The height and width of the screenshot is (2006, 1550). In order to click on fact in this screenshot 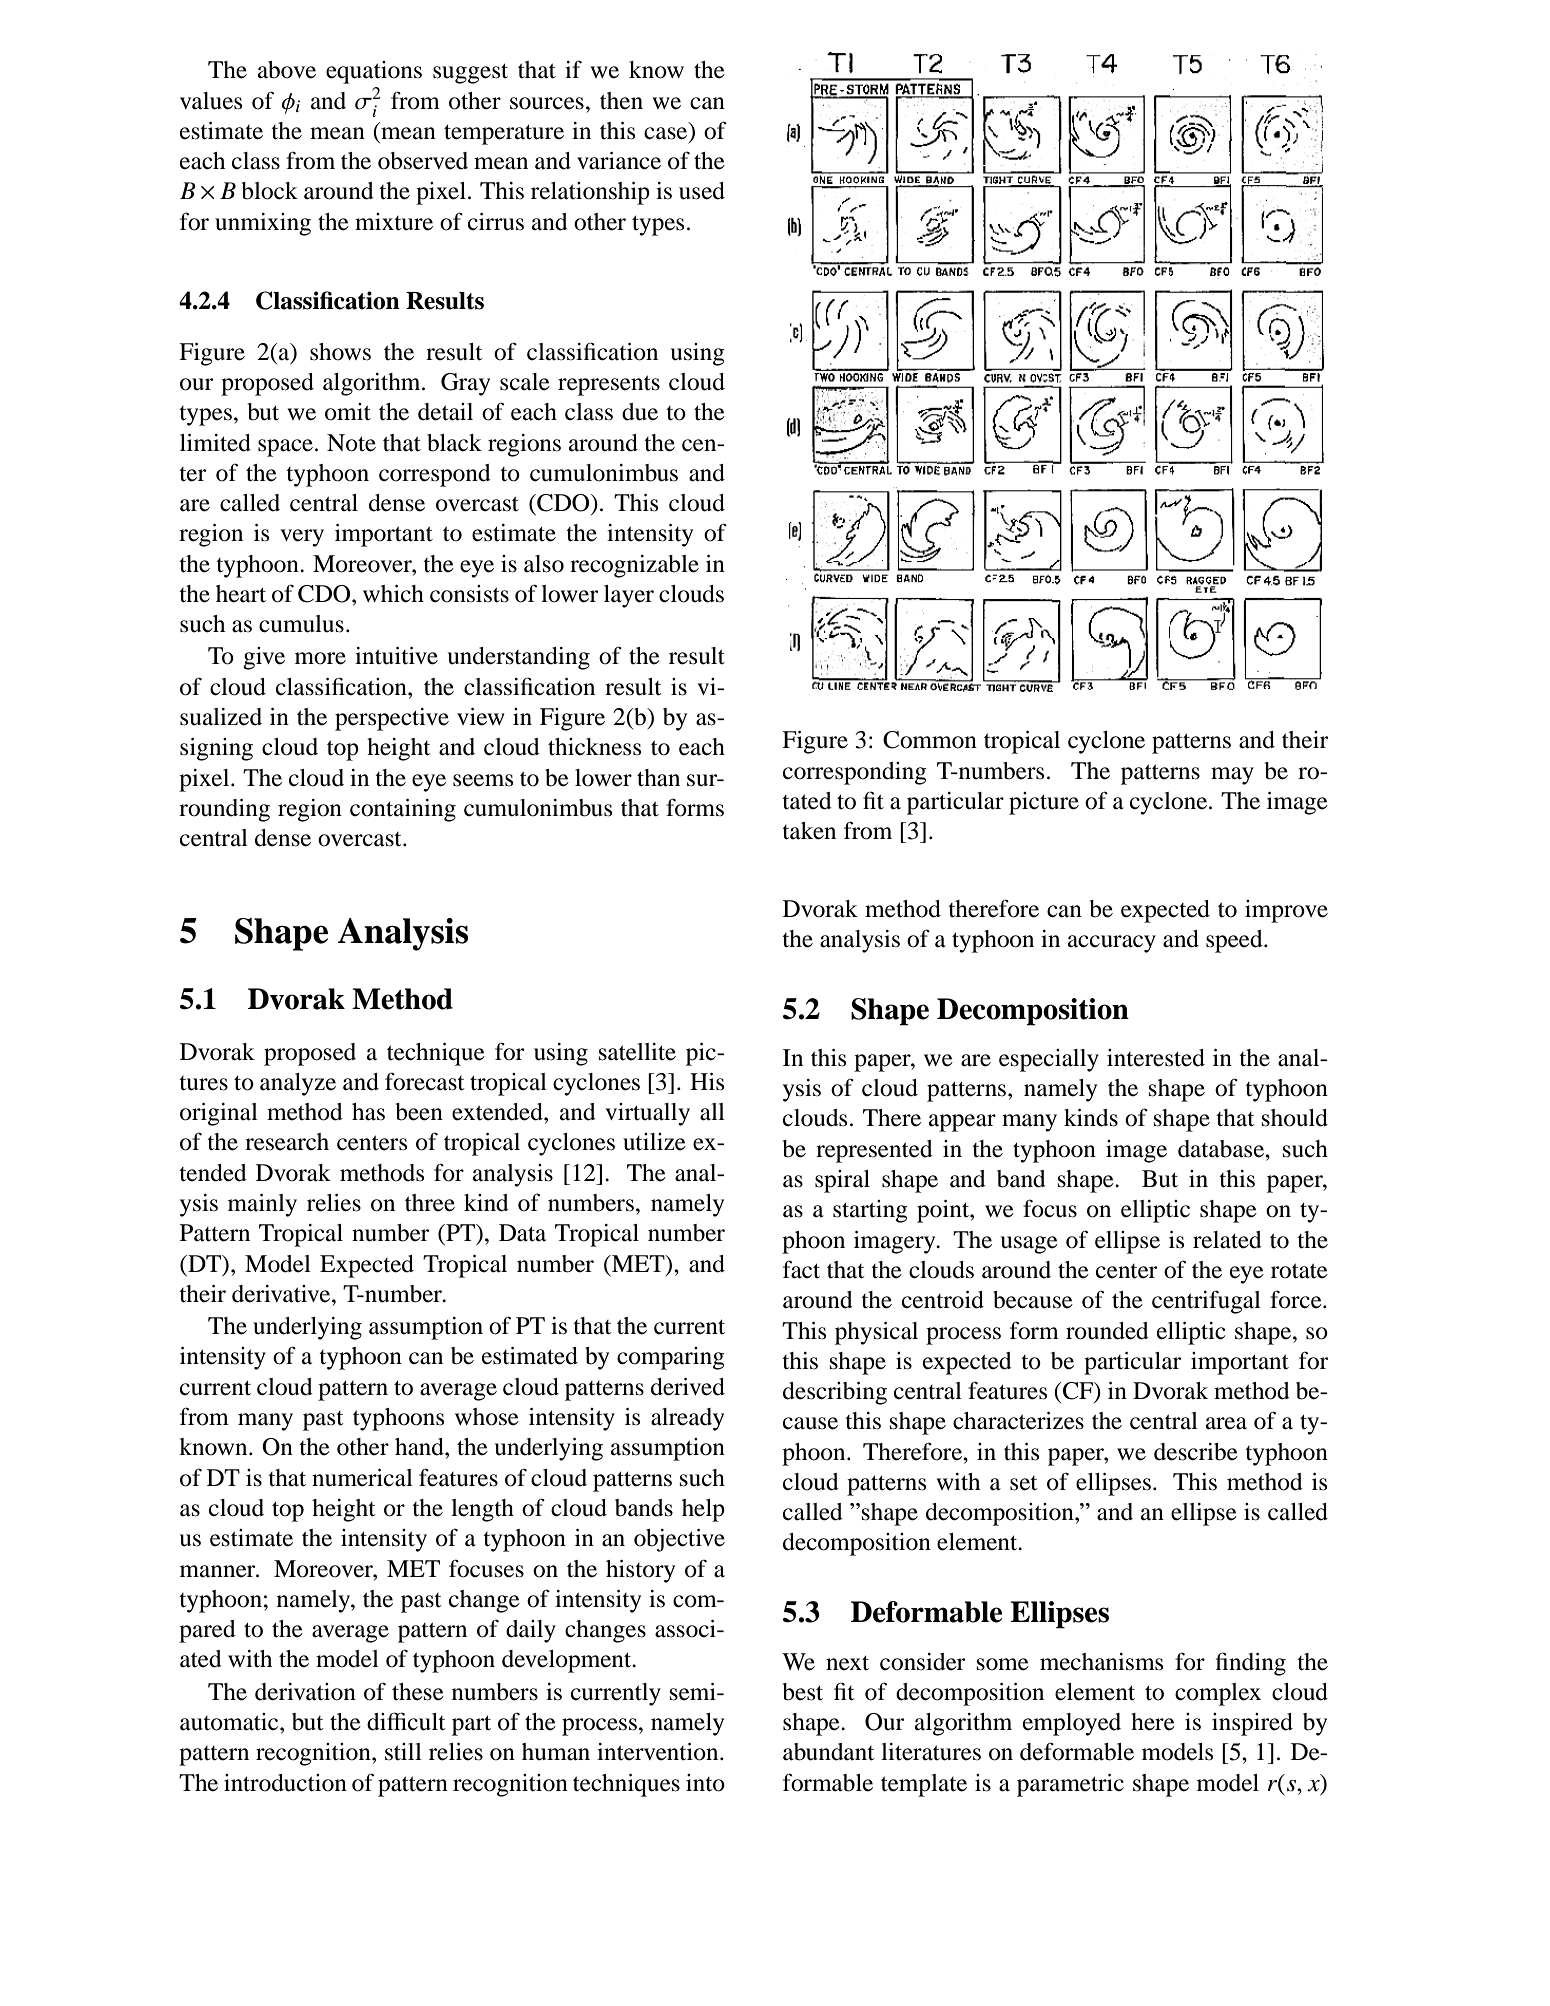, I will do `click(801, 1269)`.
